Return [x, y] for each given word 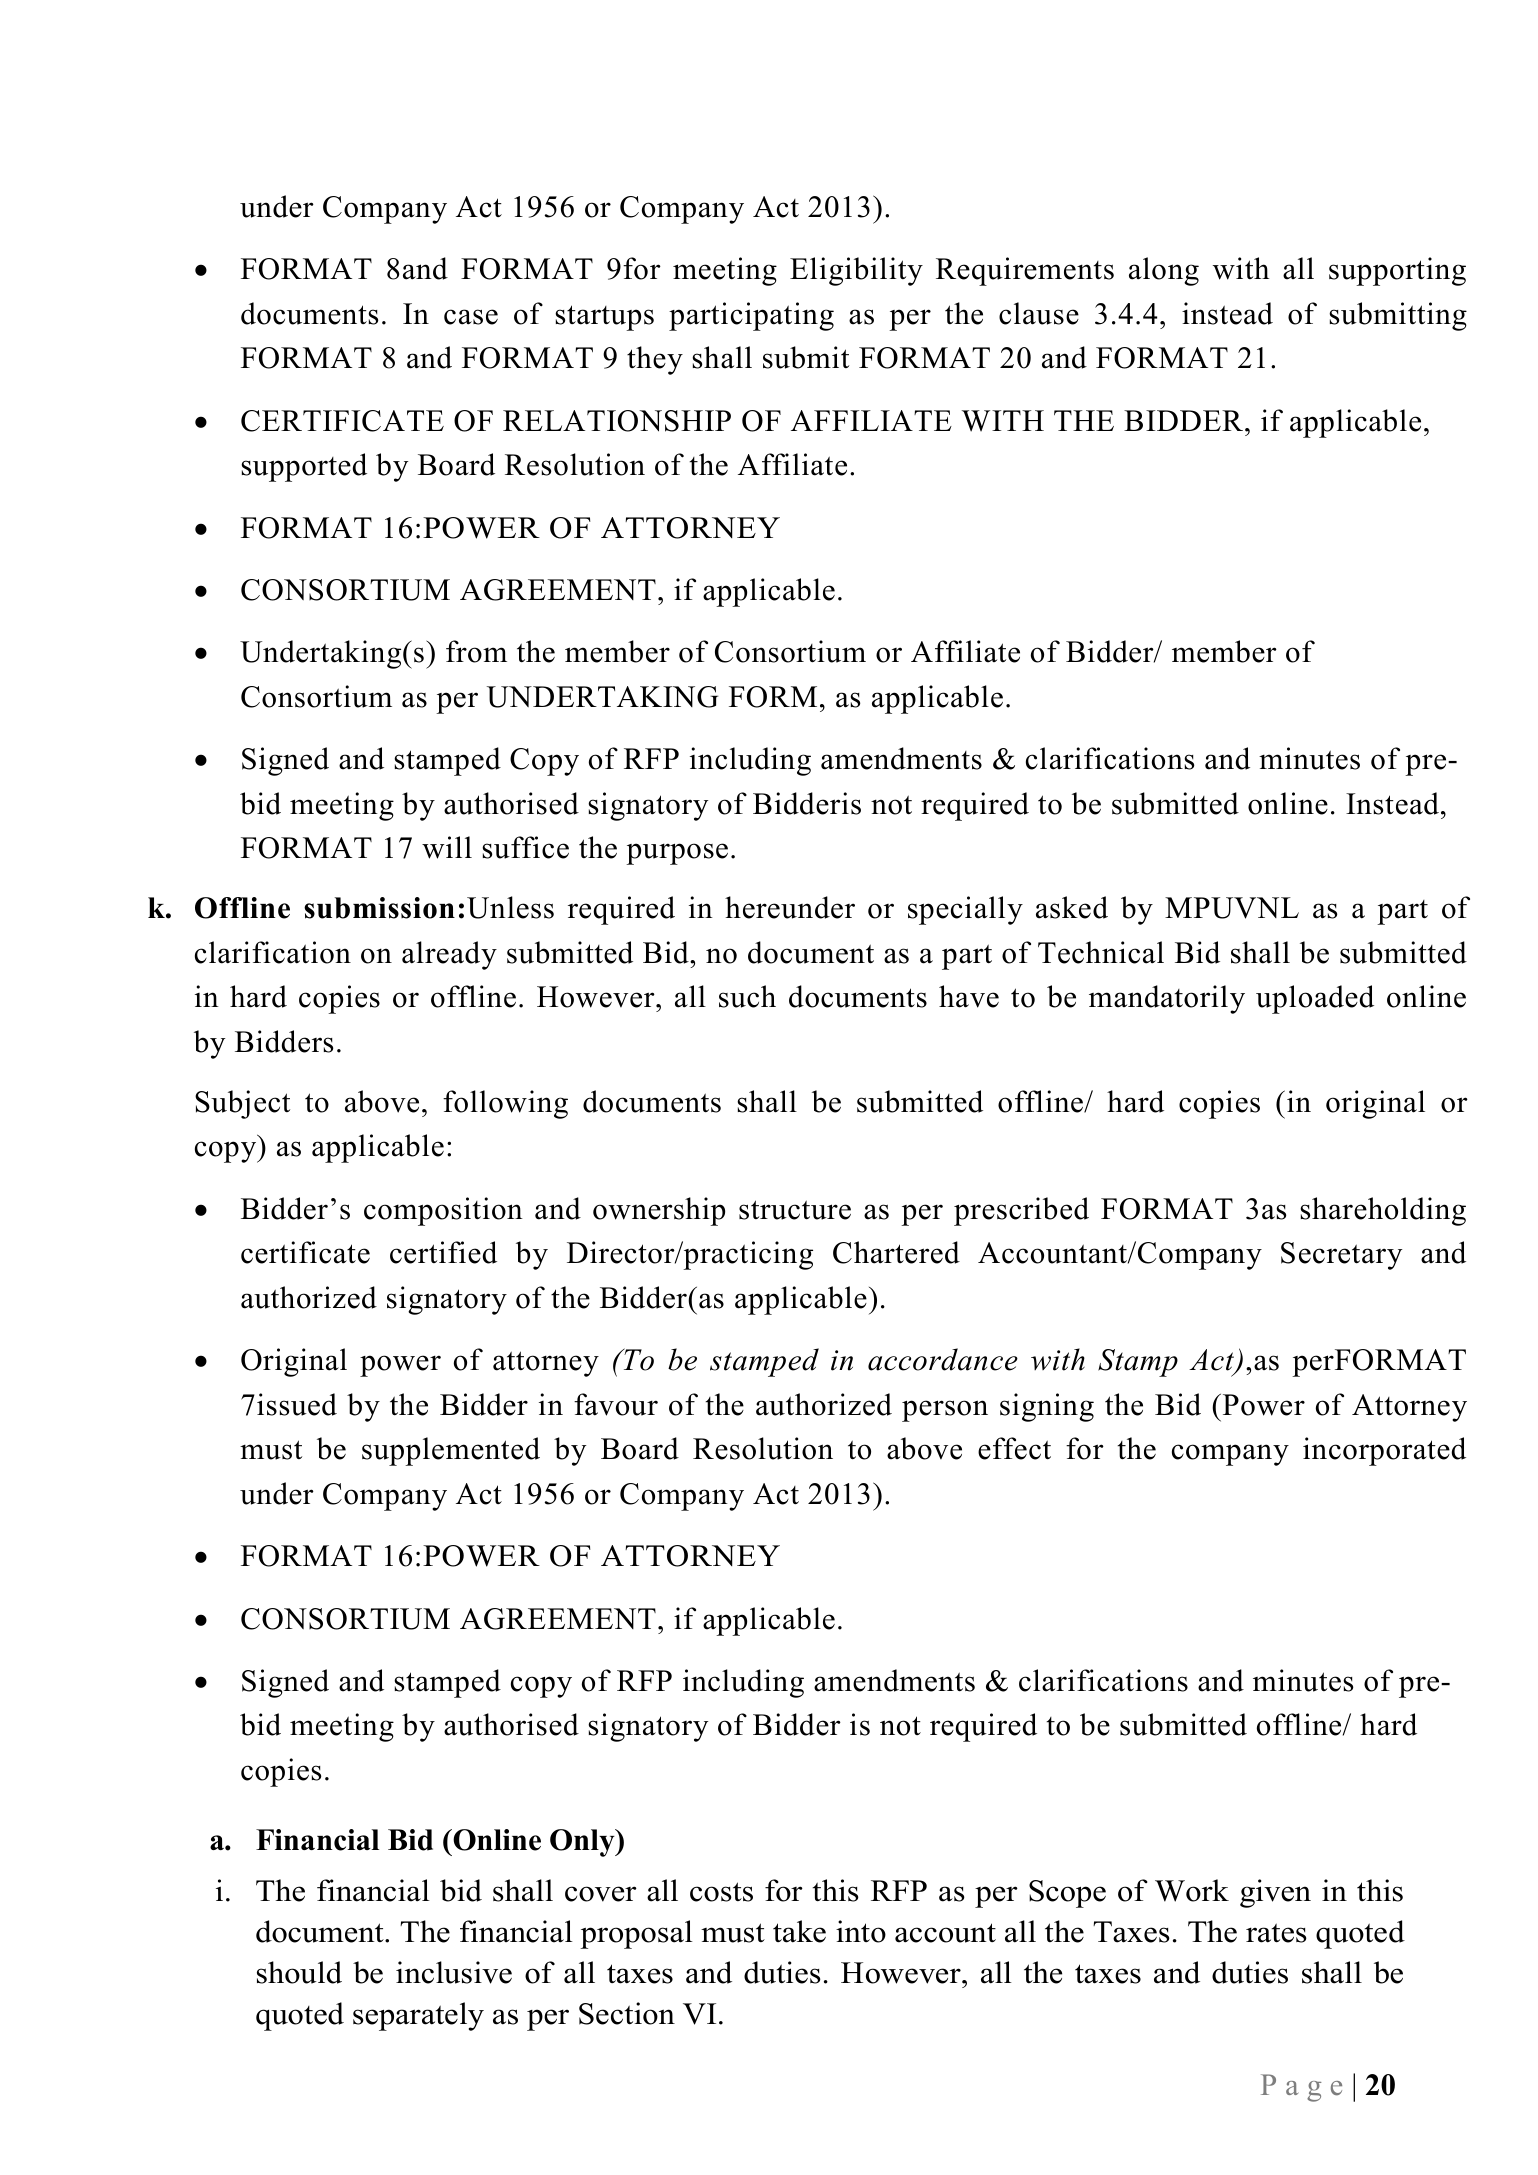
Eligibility [856, 271]
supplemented [451, 1451]
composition [443, 1211]
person [945, 1411]
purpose [677, 854]
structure [795, 1210]
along [1164, 271]
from [476, 651]
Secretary [1341, 1256]
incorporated [1384, 1451]
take [799, 1931]
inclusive [454, 1972]
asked [1072, 907]
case [471, 317]
